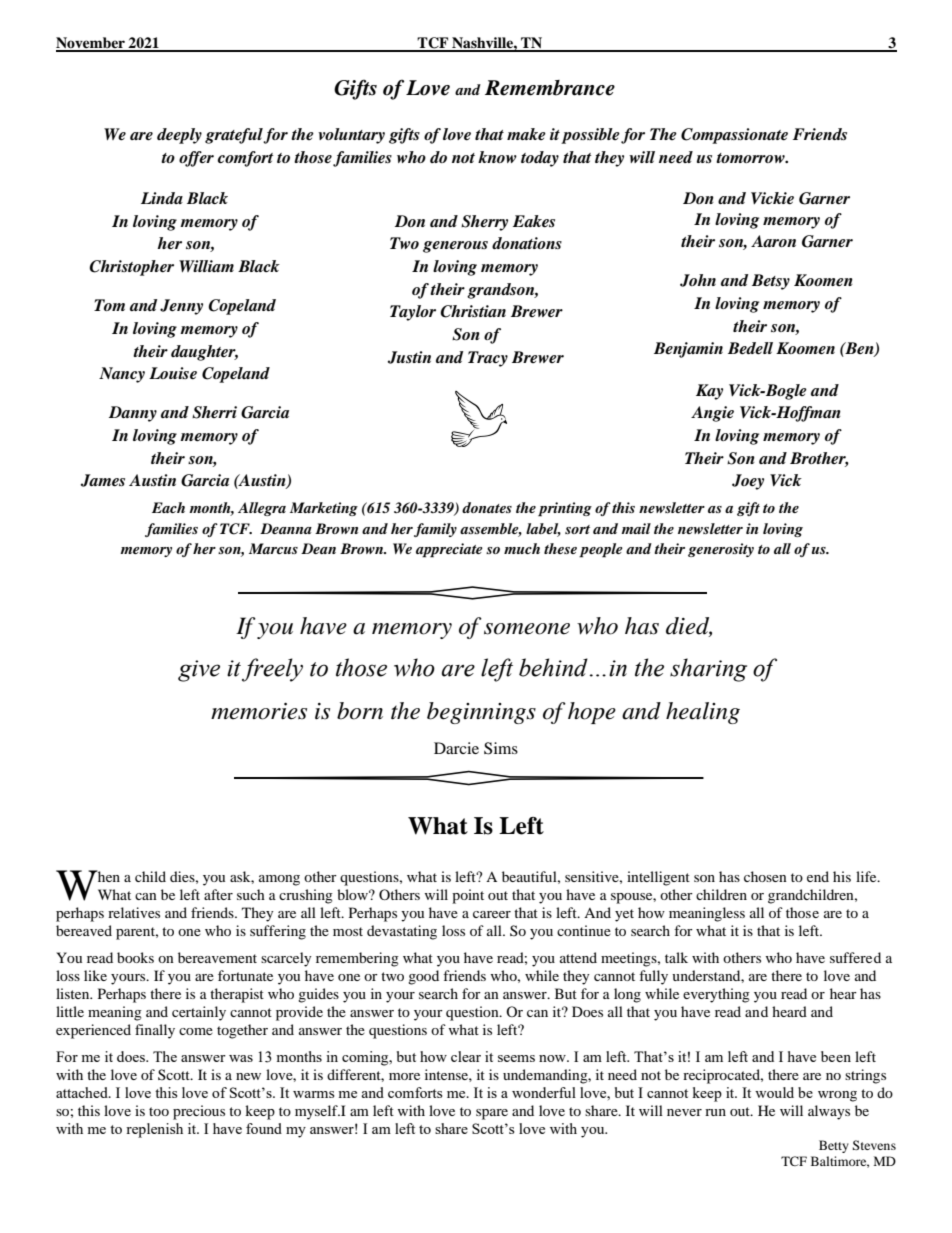  What do you see at coordinates (712, 414) in the screenshot?
I see `Angie` at bounding box center [712, 414].
